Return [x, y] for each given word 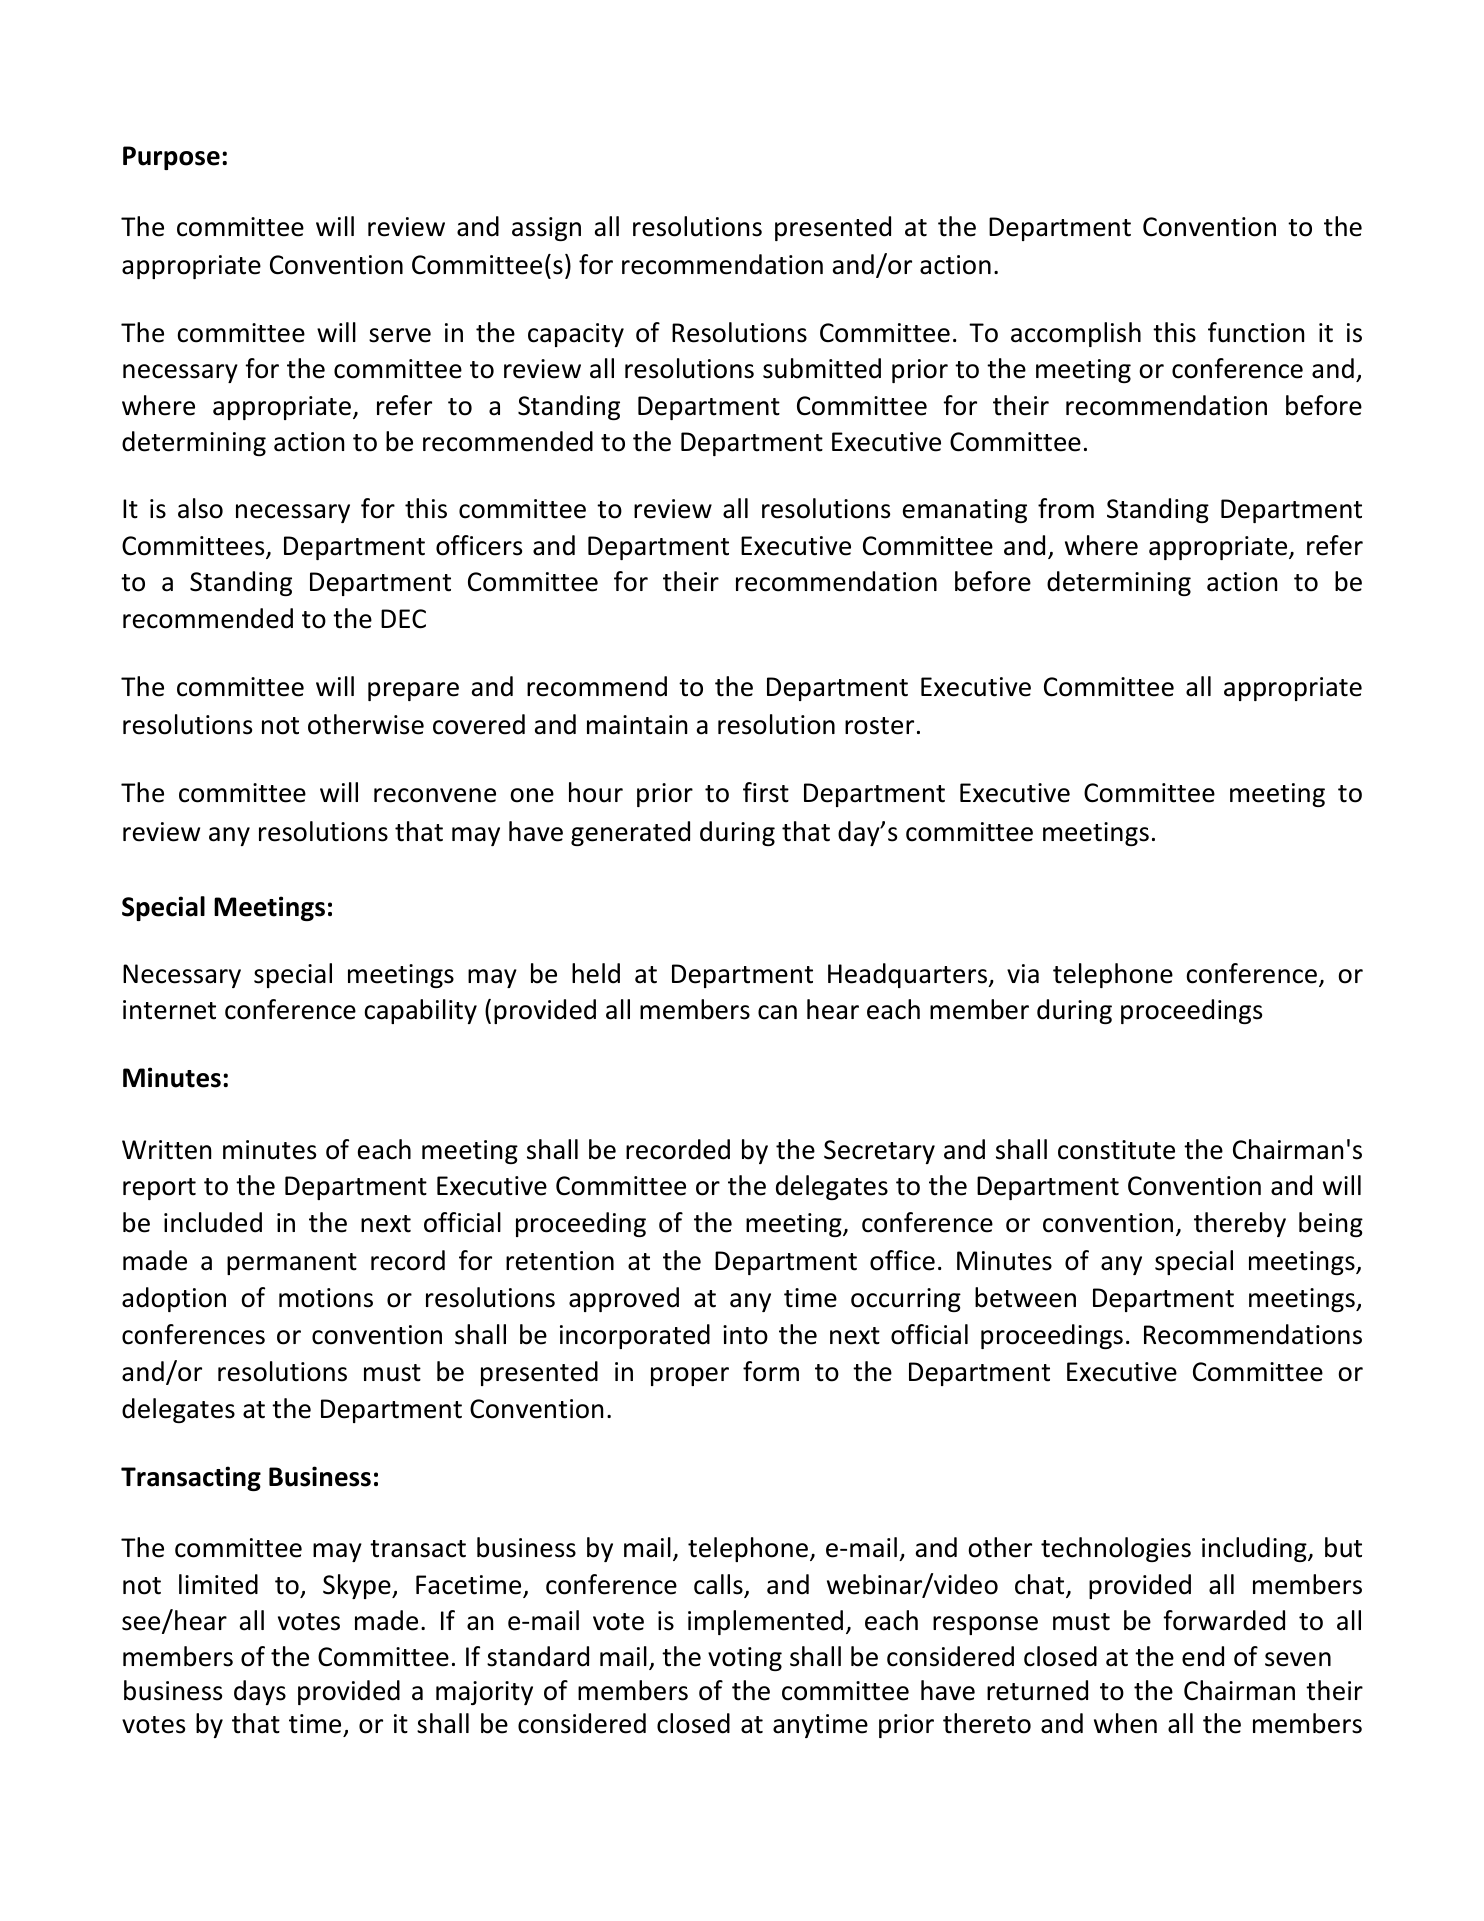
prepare [413, 691]
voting [745, 1659]
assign [546, 229]
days [260, 1692]
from [1066, 508]
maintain [637, 725]
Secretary [879, 1152]
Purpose [171, 158]
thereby [1240, 1224]
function [1256, 332]
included [213, 1222]
